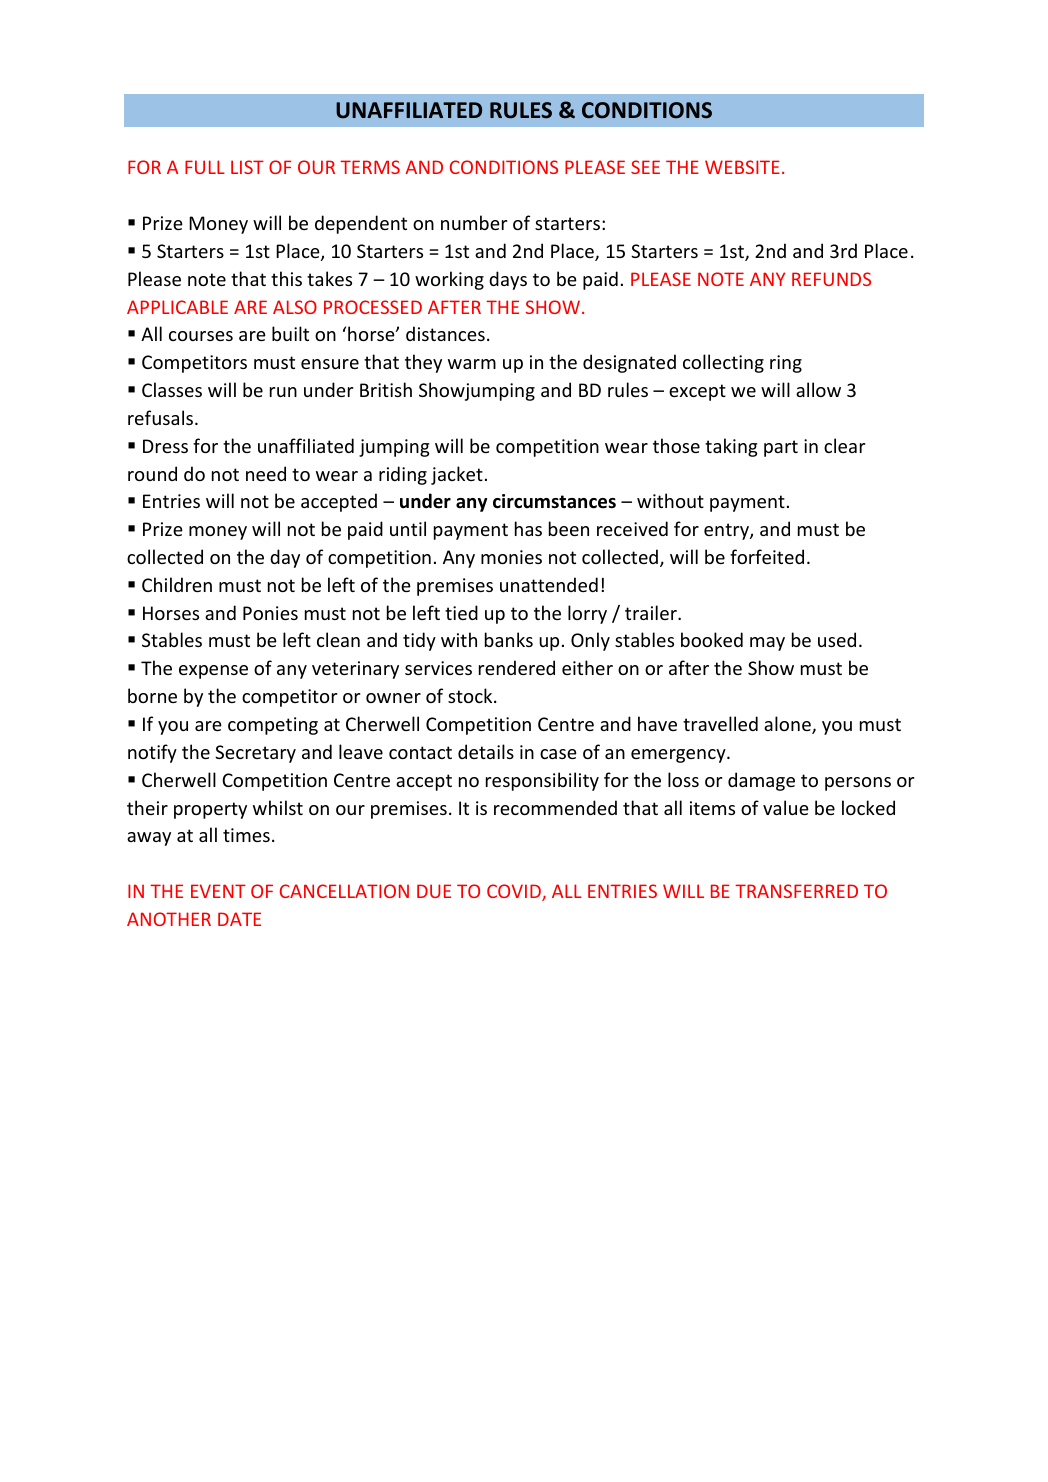  I want to click on number, so click(474, 222).
